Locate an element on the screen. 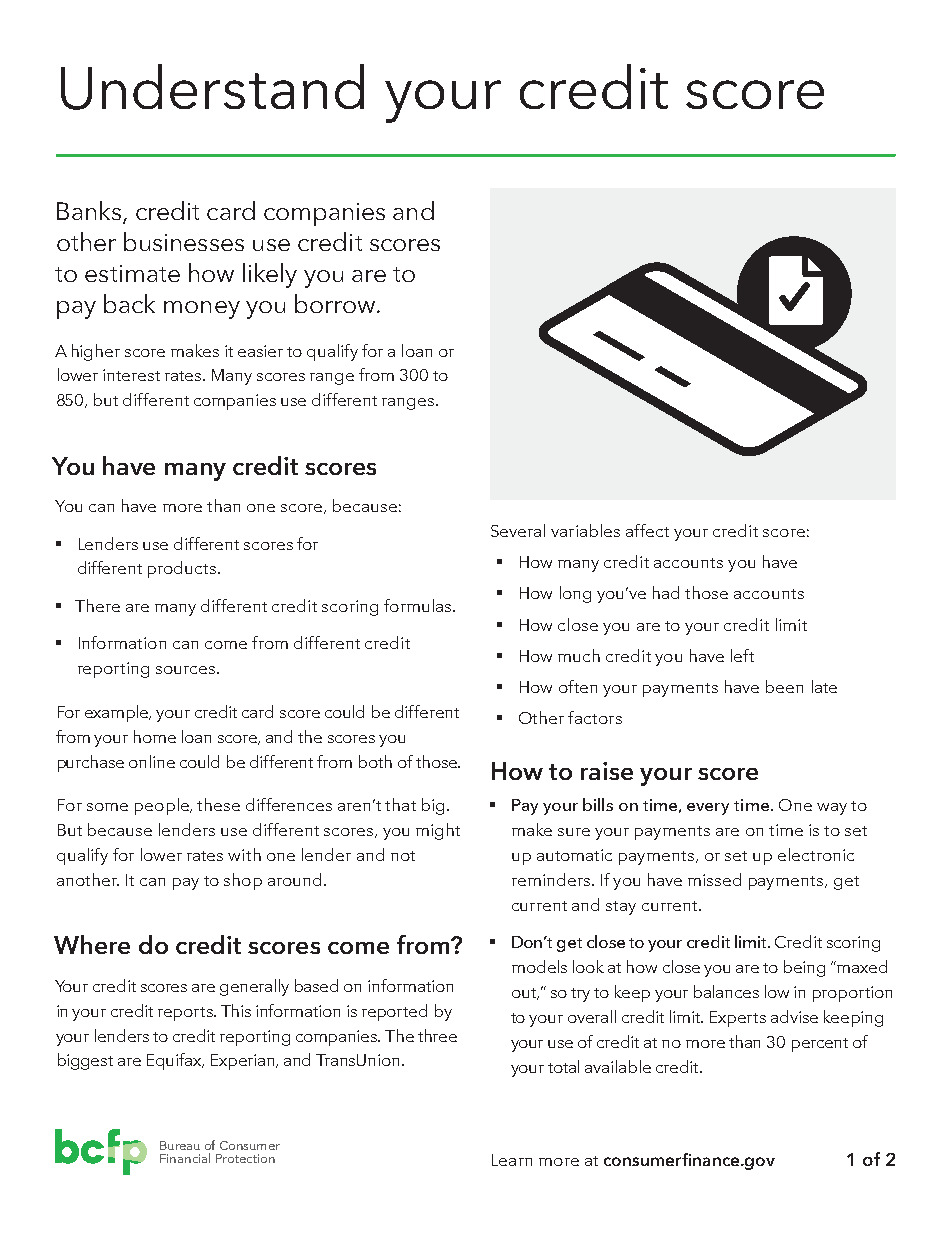 This screenshot has width=952, height=1233. Learn is located at coordinates (512, 1160).
